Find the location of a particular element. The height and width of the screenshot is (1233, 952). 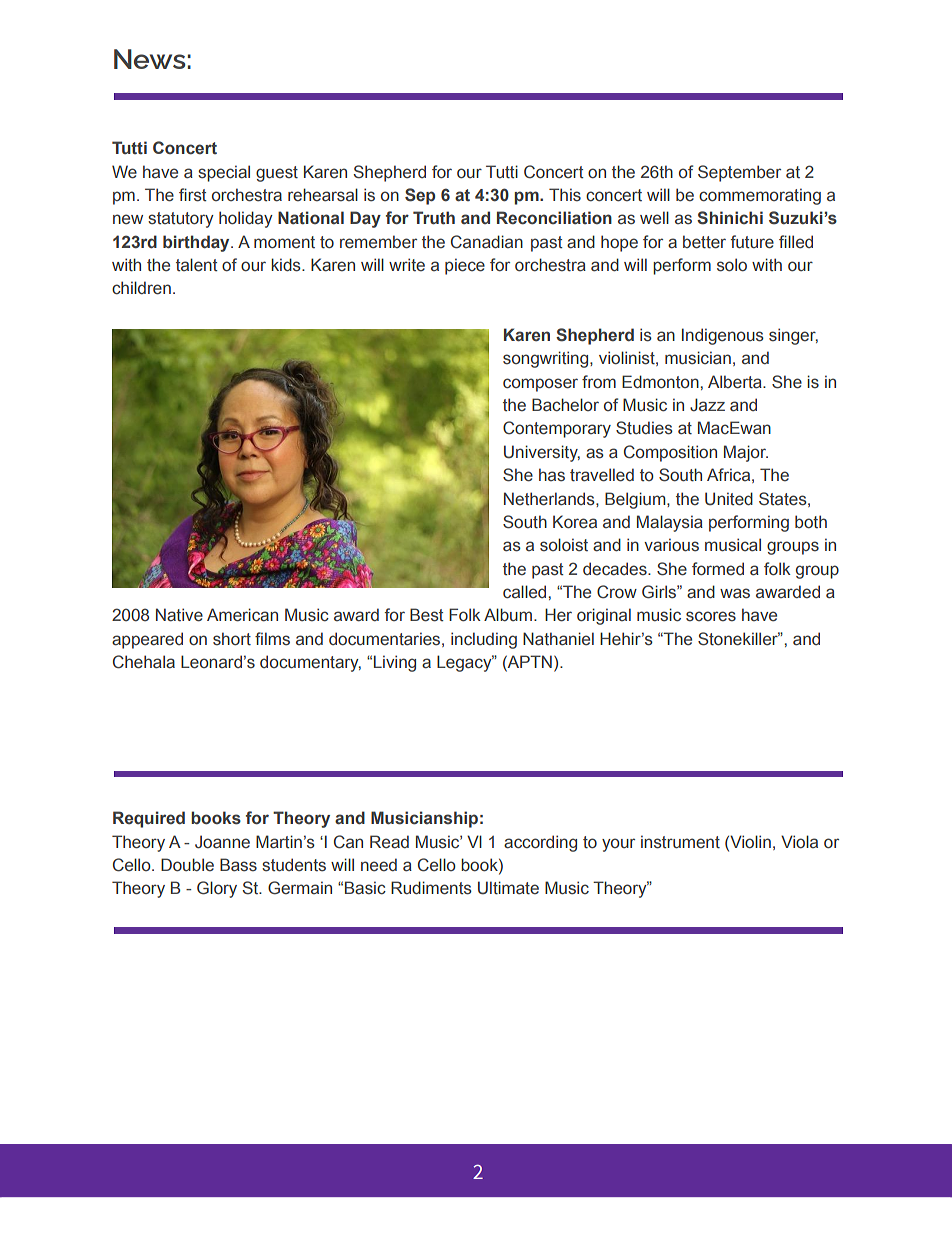

September is located at coordinates (739, 173).
